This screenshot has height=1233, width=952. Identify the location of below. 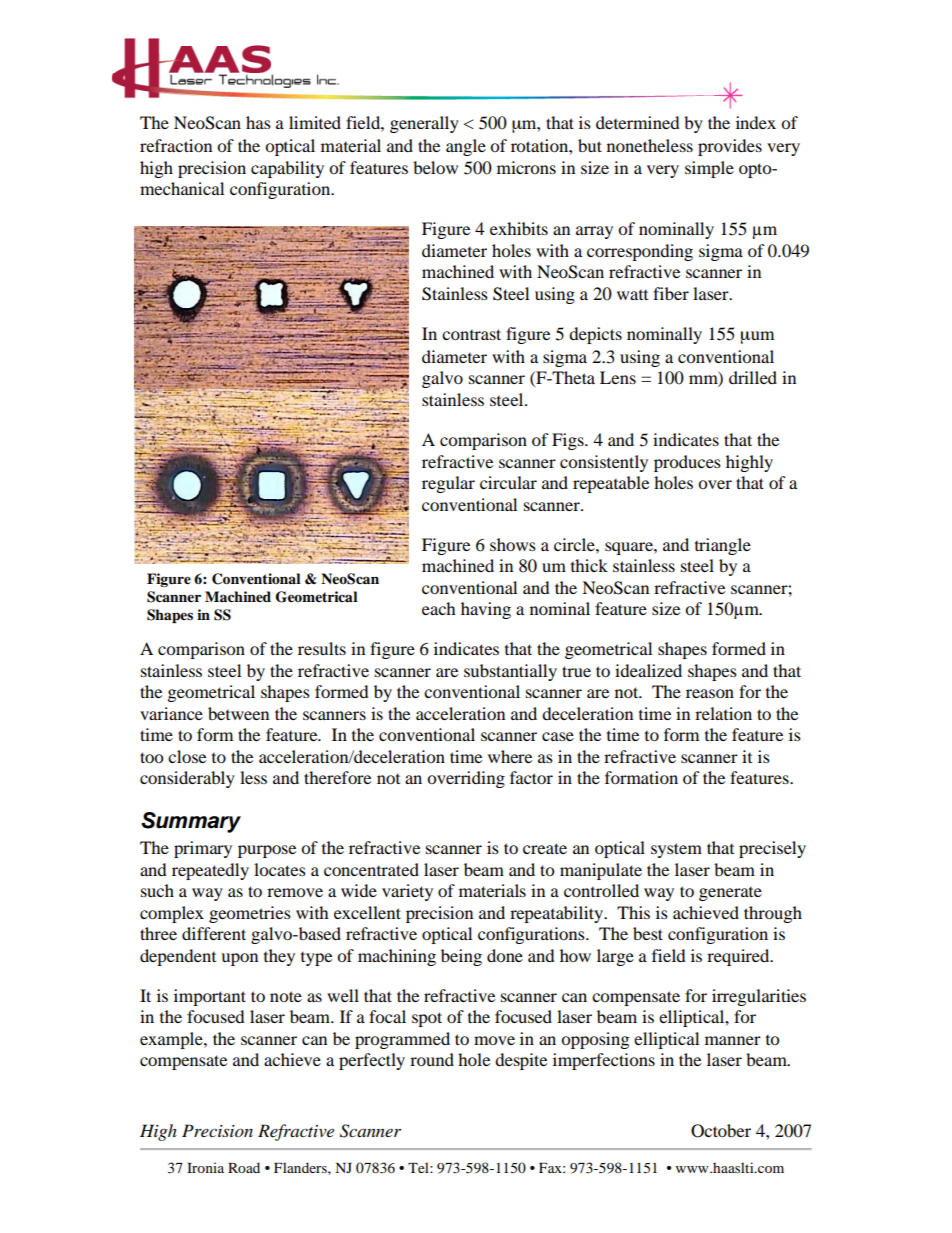
(435, 167).
